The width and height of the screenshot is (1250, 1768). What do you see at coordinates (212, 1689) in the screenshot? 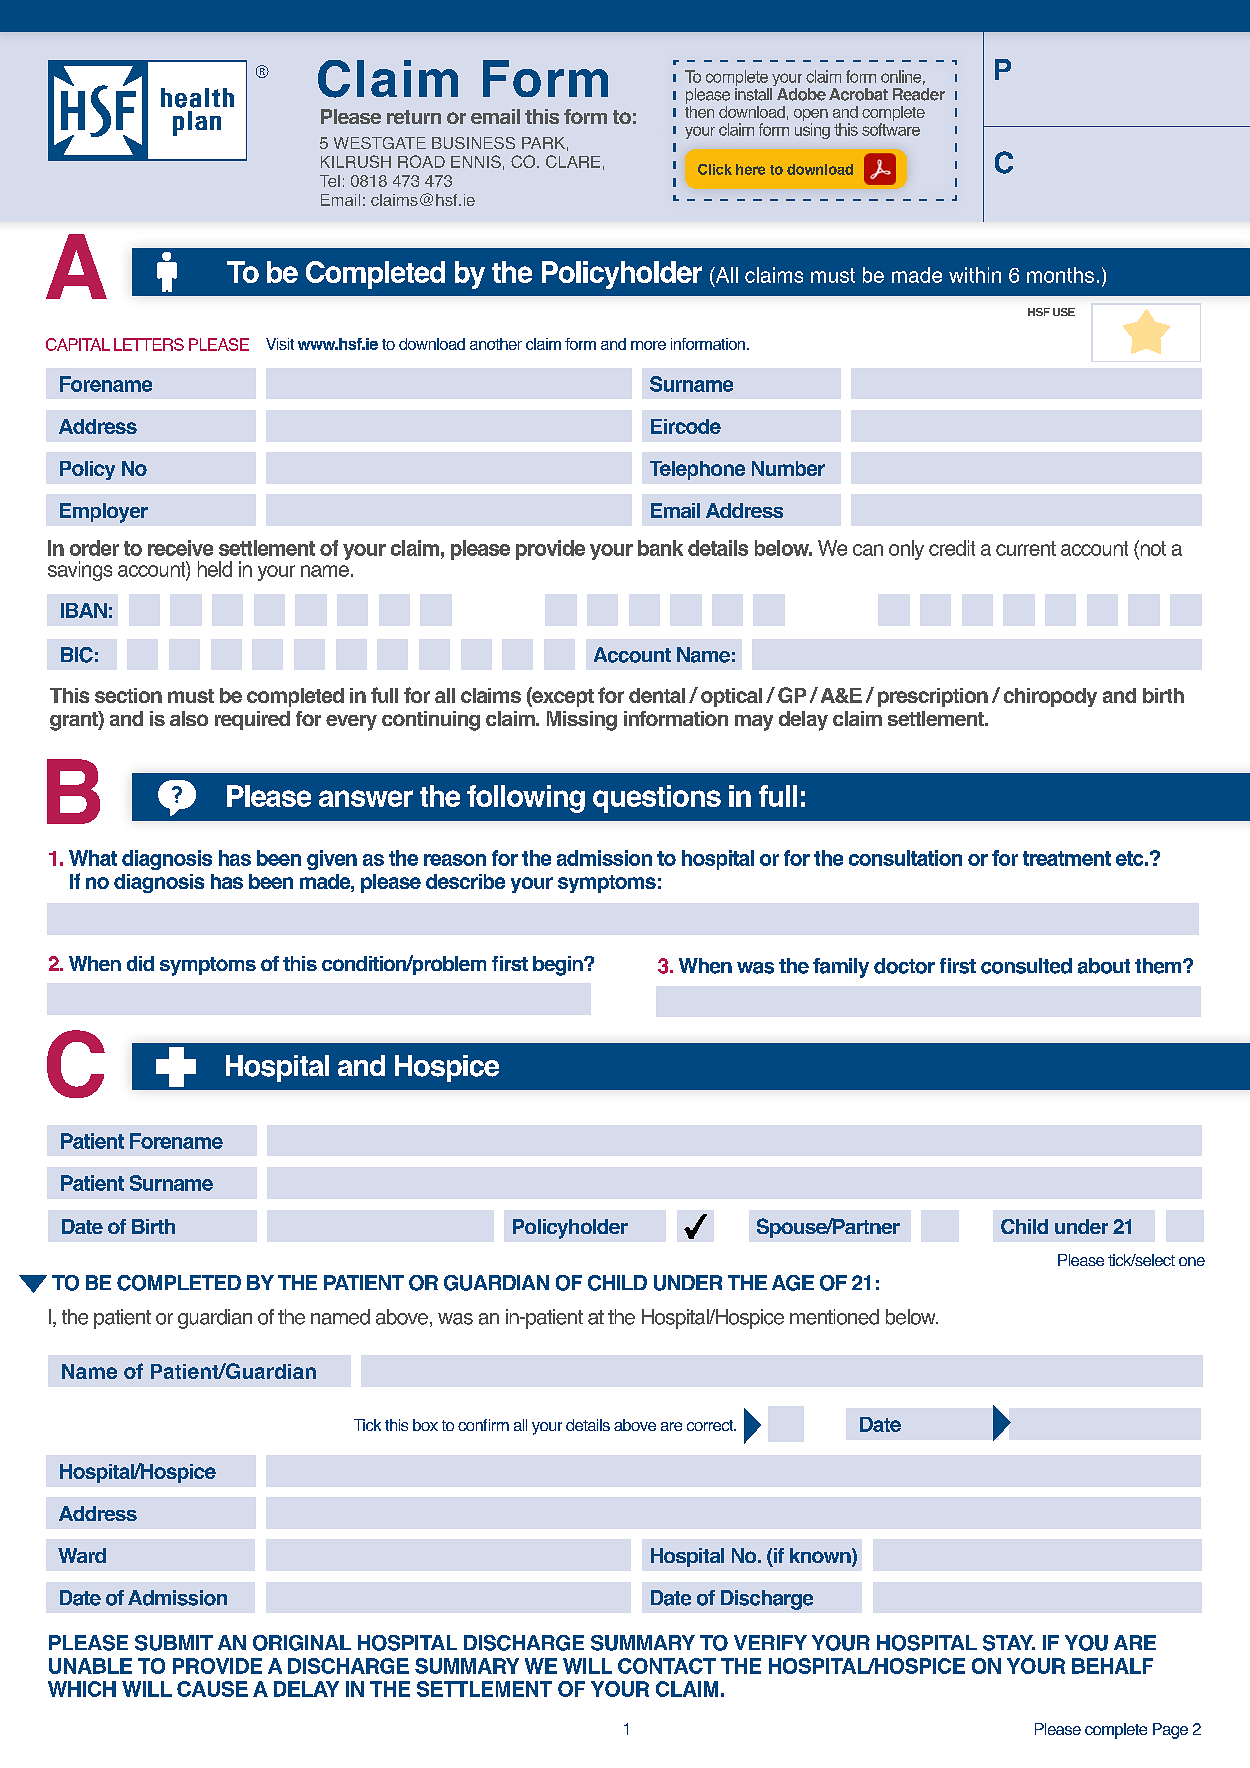
I see `CAUSE` at bounding box center [212, 1689].
